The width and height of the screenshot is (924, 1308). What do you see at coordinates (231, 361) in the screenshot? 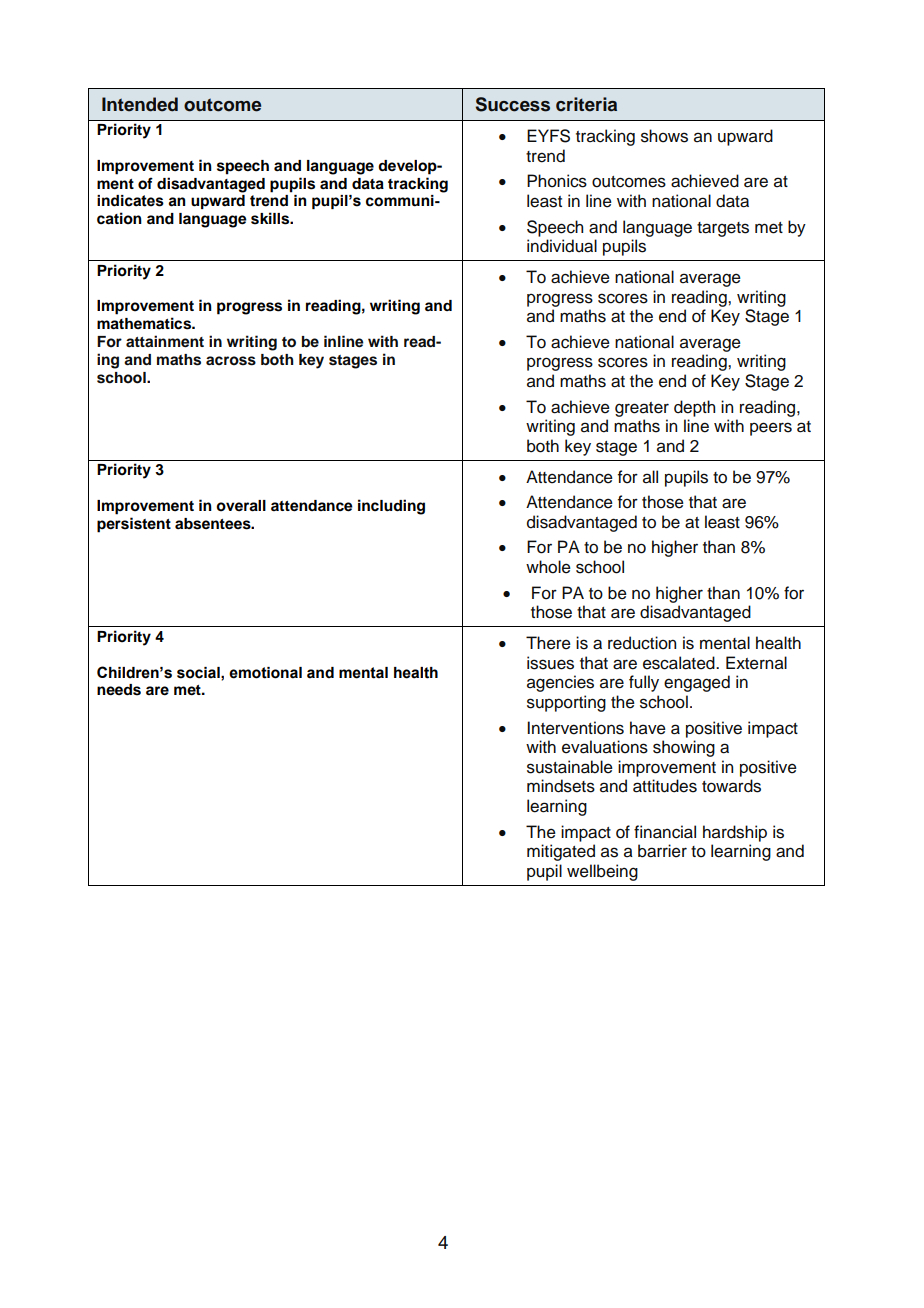
I see `across` at bounding box center [231, 361].
